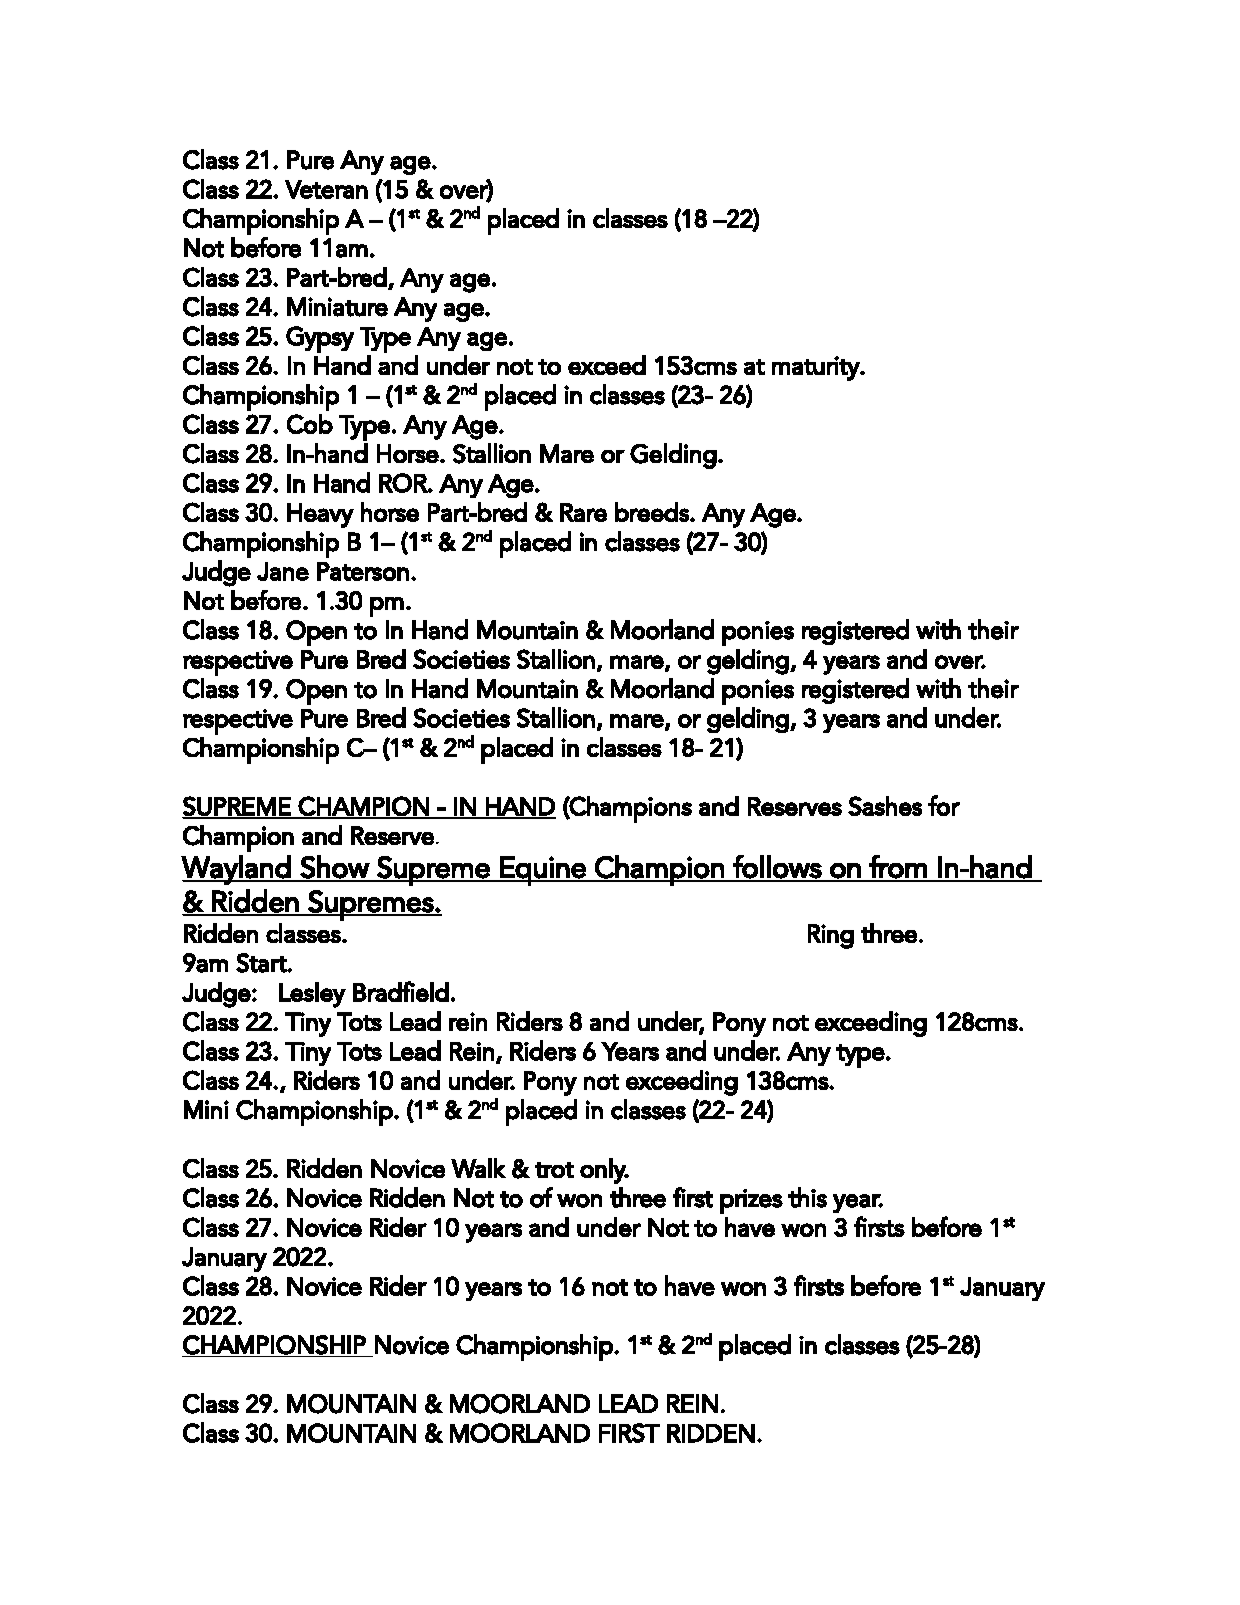  Describe the element at coordinates (807, 1197) in the document. I see `this` at that location.
